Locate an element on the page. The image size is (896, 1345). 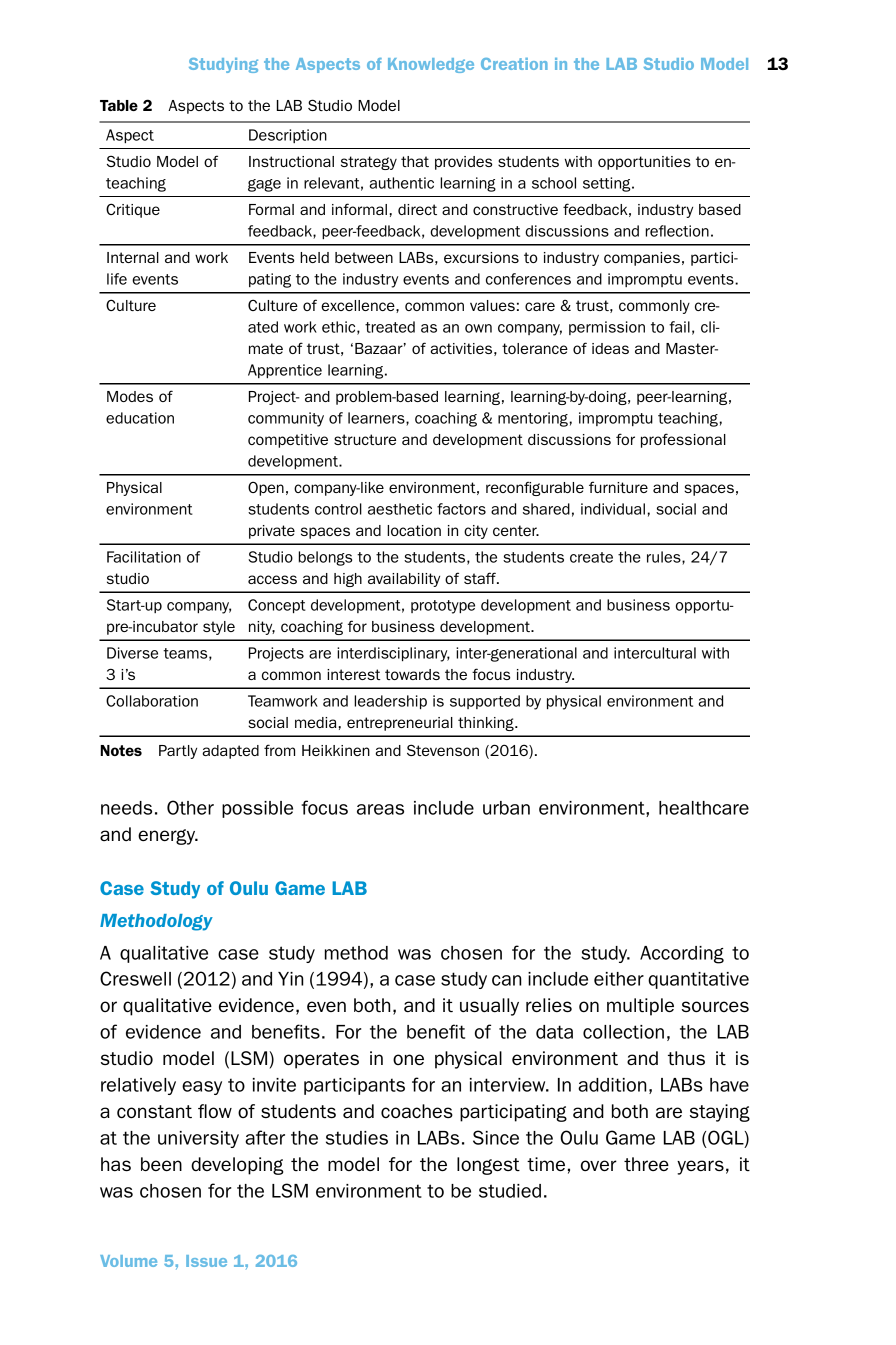
Table is located at coordinates (119, 105).
